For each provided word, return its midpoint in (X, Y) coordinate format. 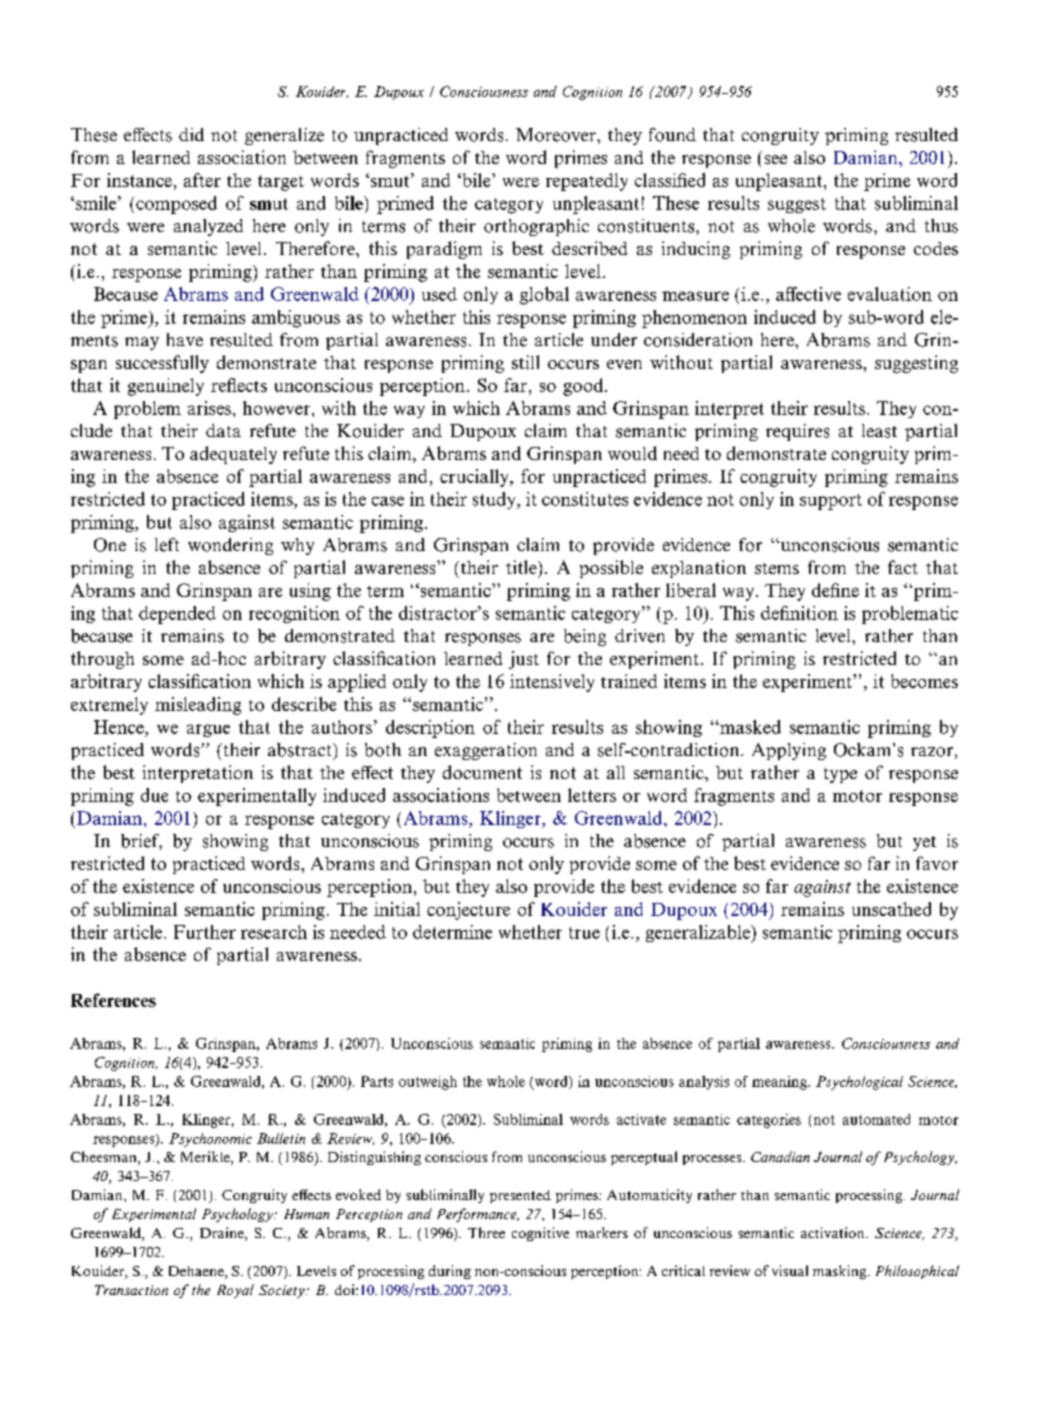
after (202, 180)
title (522, 567)
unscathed (891, 909)
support (831, 502)
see (776, 159)
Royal (235, 1291)
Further (205, 932)
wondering (230, 546)
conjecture (468, 911)
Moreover (557, 135)
